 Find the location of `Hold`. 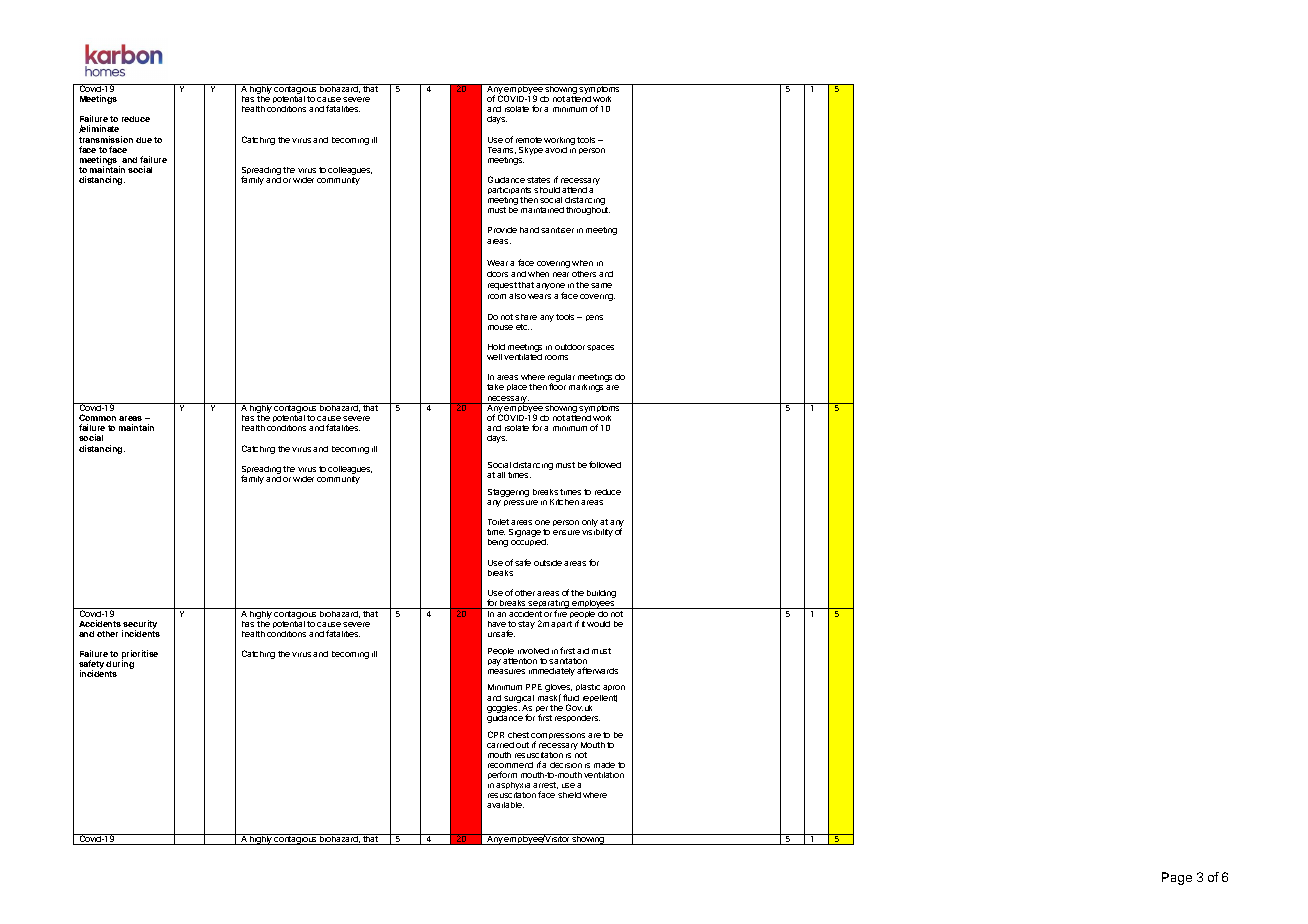

Hold is located at coordinates (496, 347).
